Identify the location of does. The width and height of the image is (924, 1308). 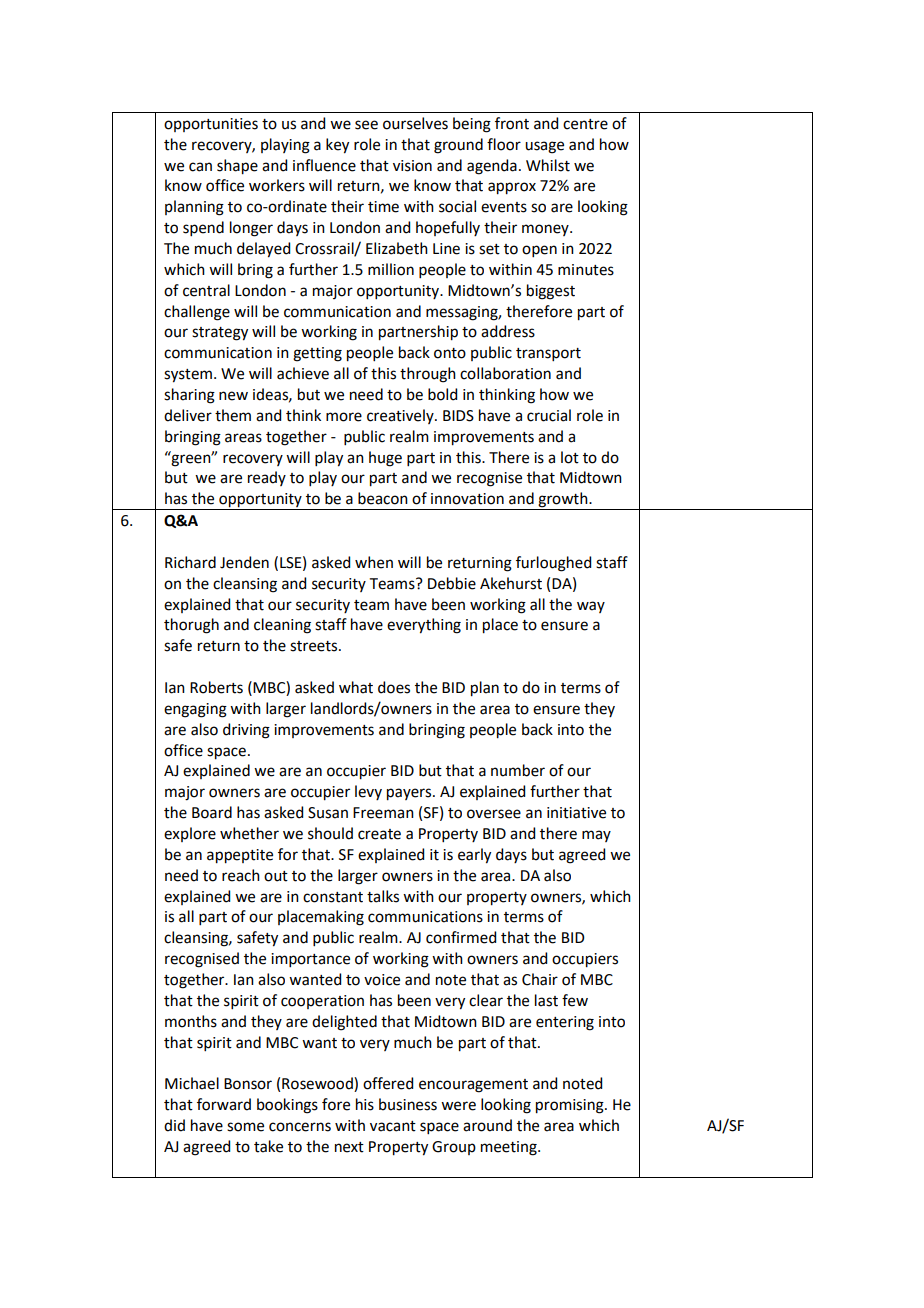
(394, 687).
